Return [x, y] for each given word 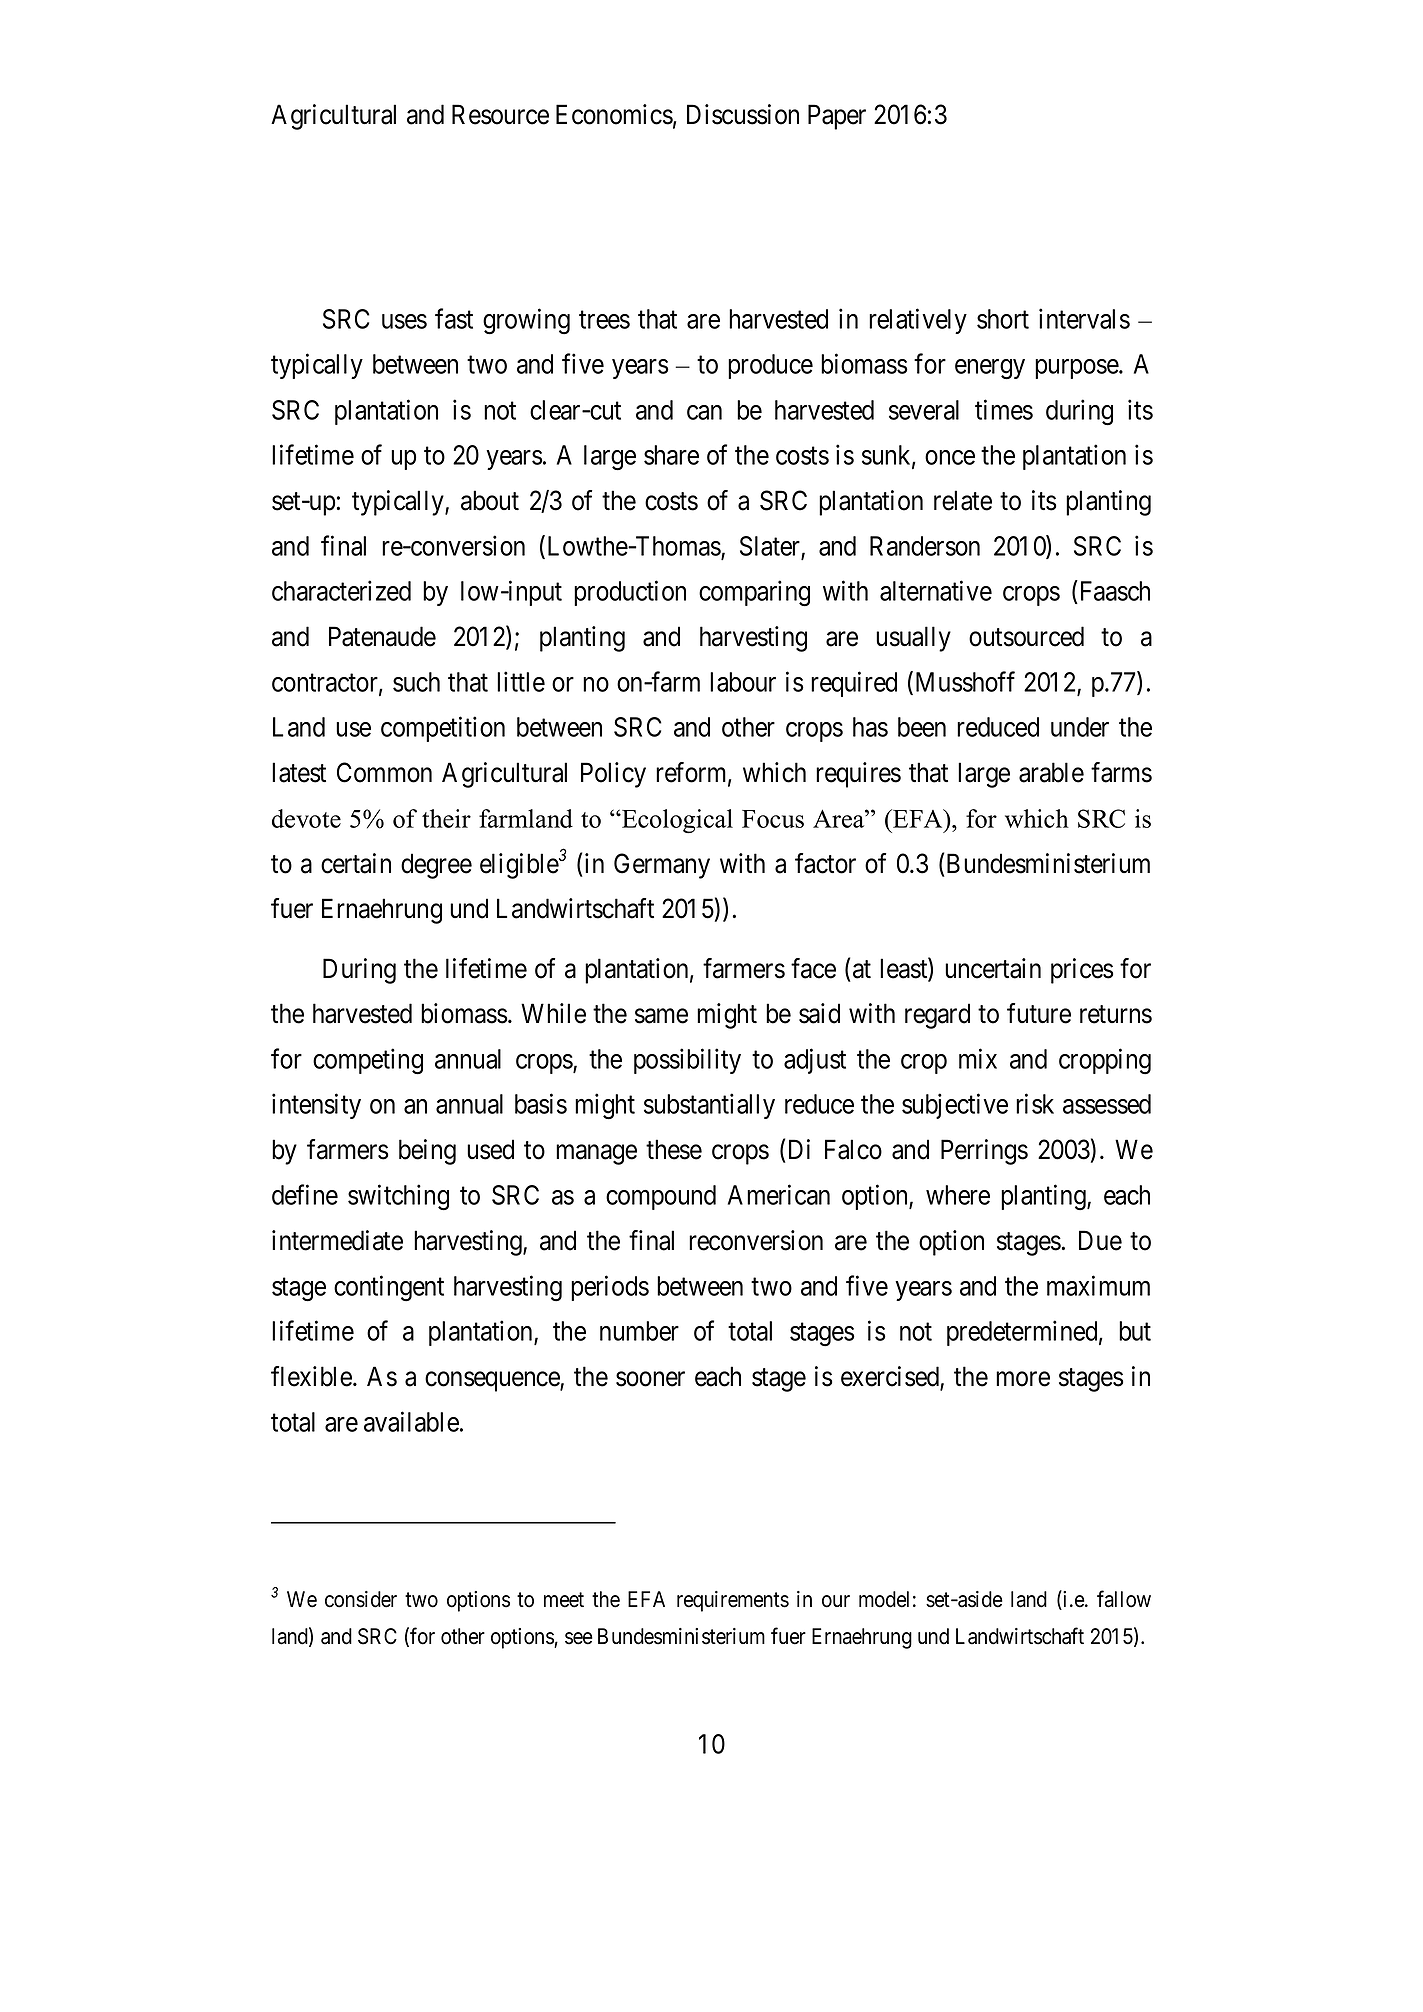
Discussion [743, 114]
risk [1035, 1104]
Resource [500, 114]
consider [361, 1599]
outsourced [1026, 636]
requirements [733, 1601]
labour [743, 682]
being [427, 1152]
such [416, 682]
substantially [709, 1106]
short [1003, 319]
